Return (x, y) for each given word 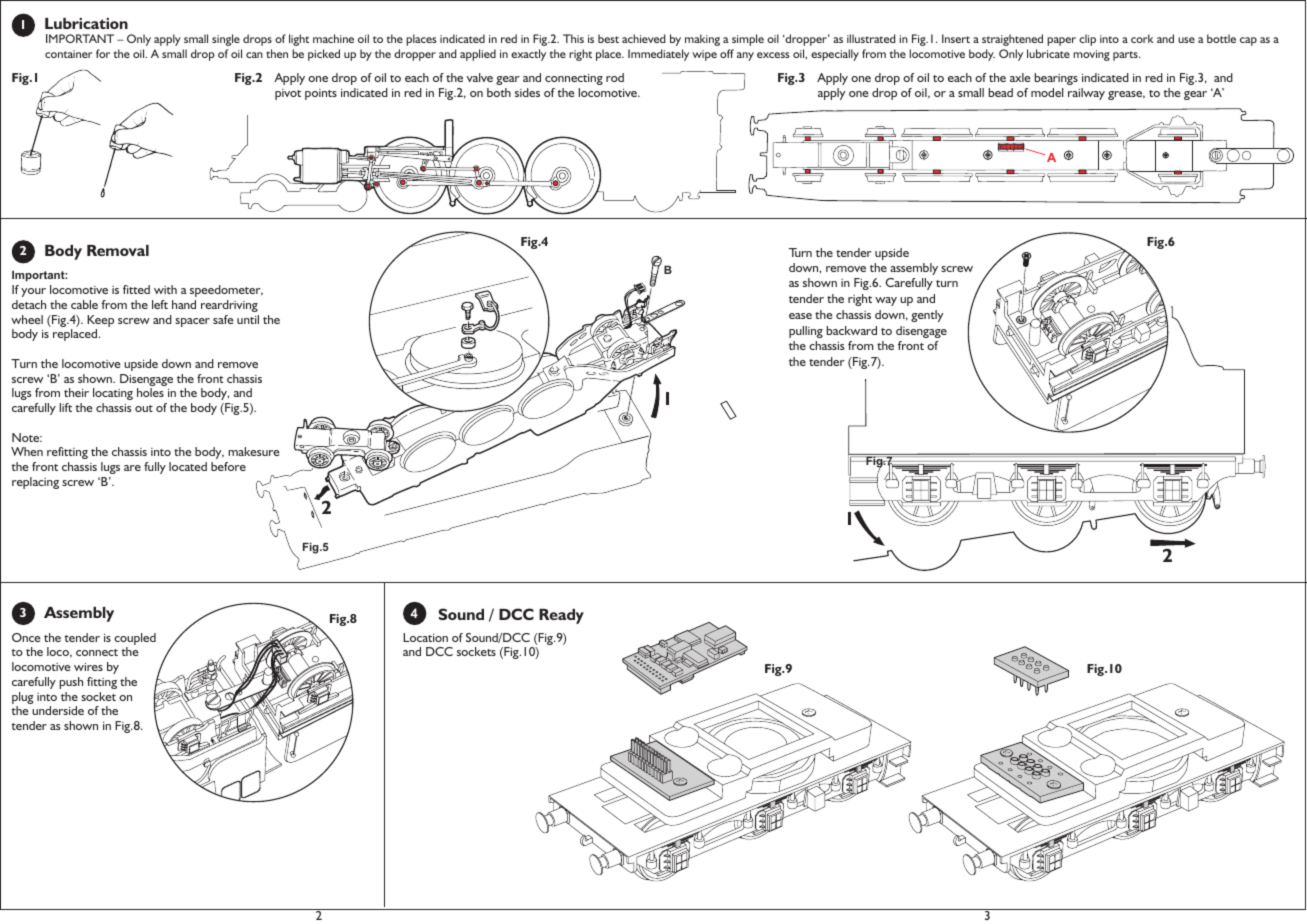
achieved (643, 38)
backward (851, 330)
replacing (35, 483)
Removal (118, 250)
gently (927, 316)
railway (1086, 94)
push (71, 683)
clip (1087, 40)
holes (150, 392)
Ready (561, 616)
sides (527, 92)
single (226, 40)
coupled (135, 640)
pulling (806, 332)
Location (425, 637)
